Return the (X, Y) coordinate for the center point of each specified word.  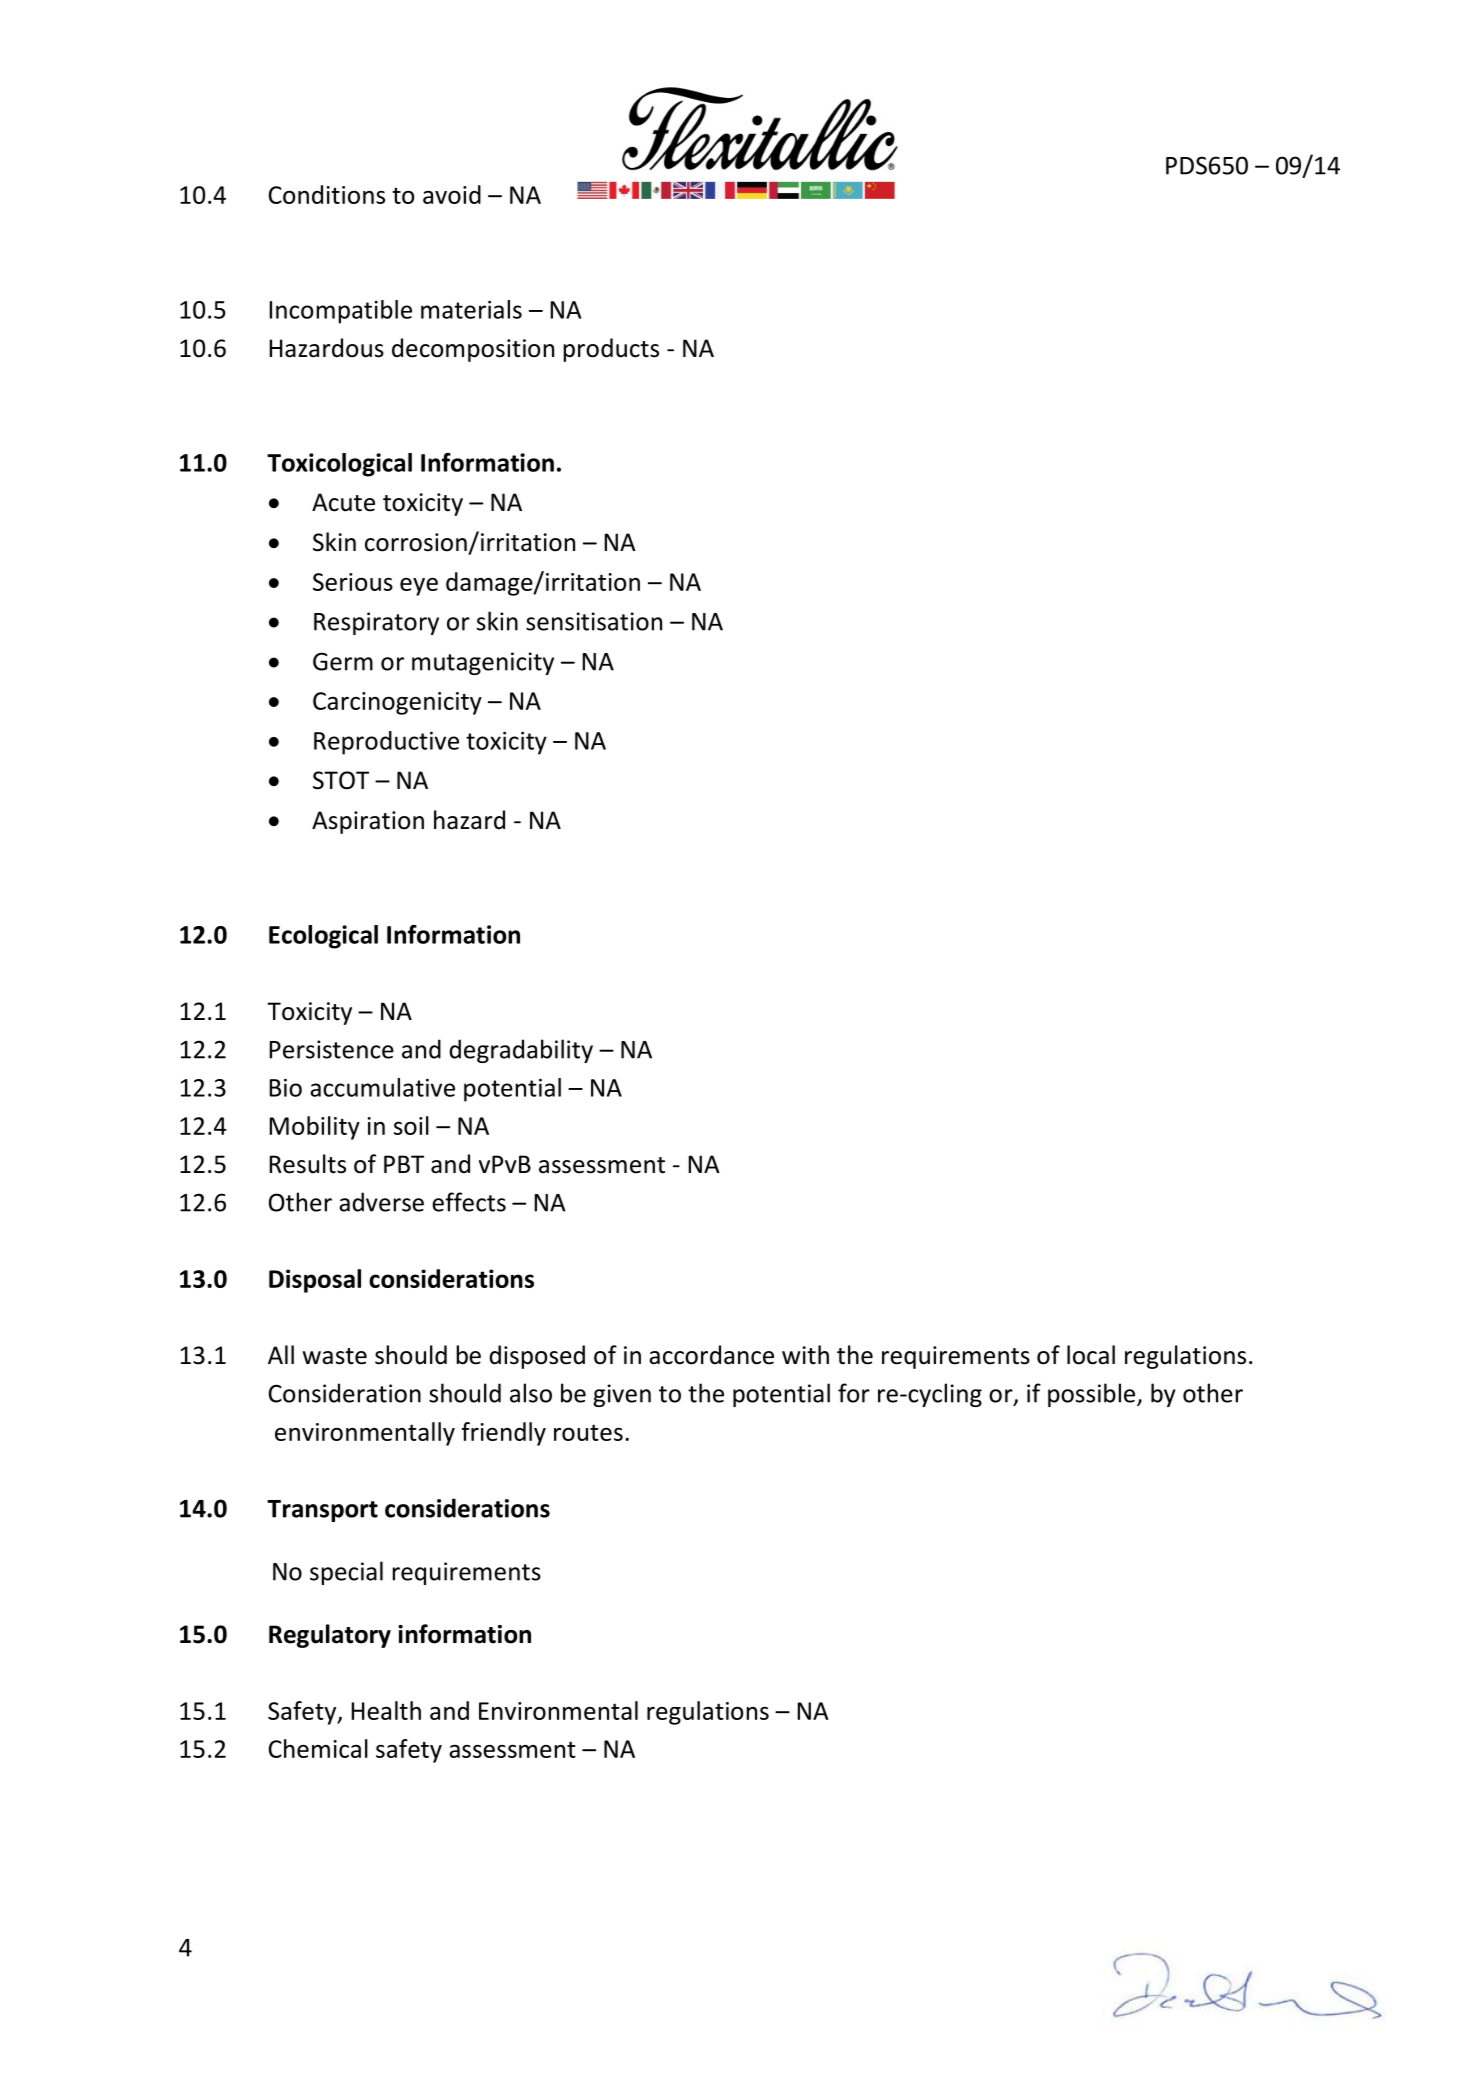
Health (386, 1710)
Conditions (327, 194)
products (611, 350)
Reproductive (386, 743)
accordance (711, 1355)
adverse (381, 1202)
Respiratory (376, 623)
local (1091, 1355)
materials (471, 309)
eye (419, 587)
